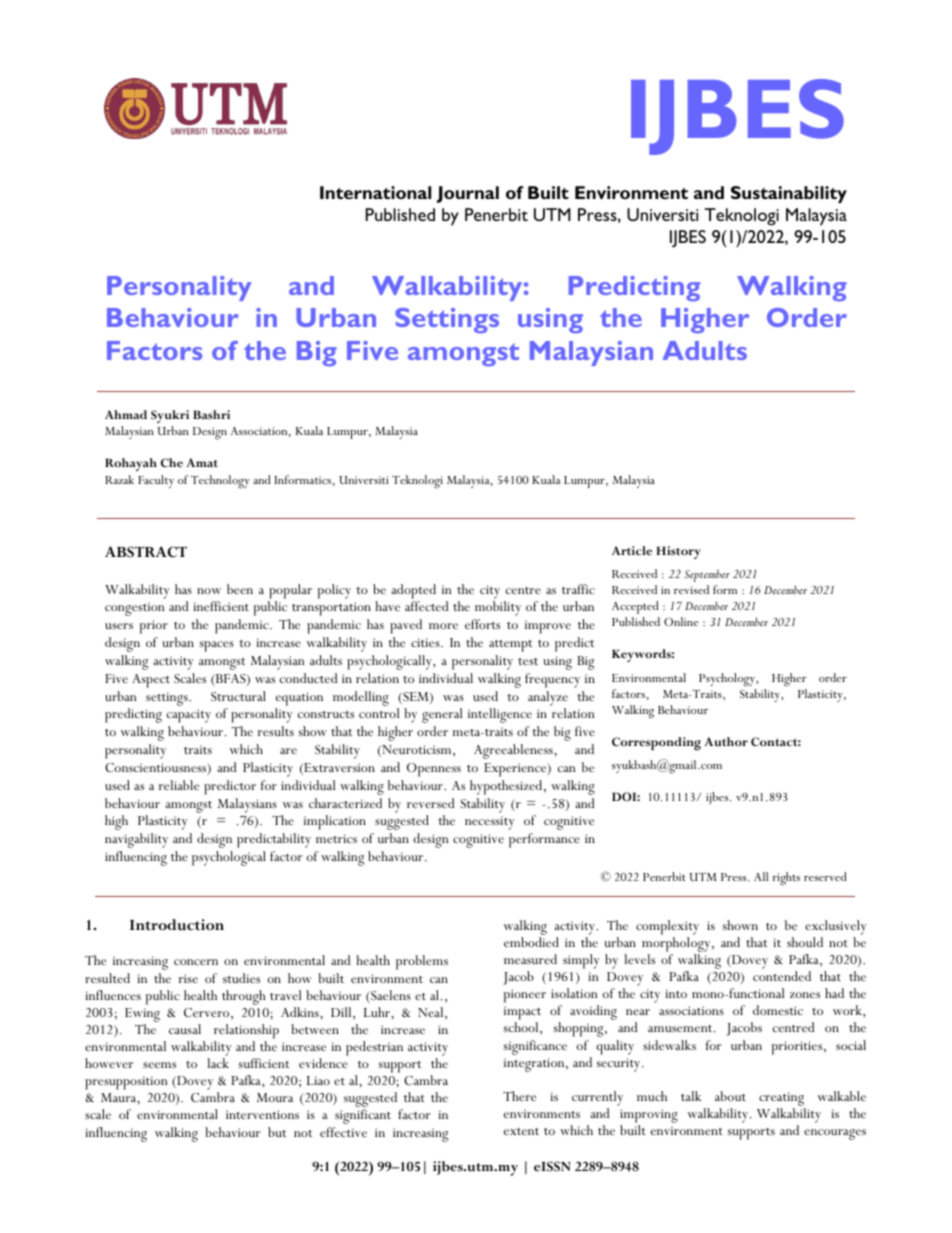  Describe the element at coordinates (375, 192) in the screenshot. I see `International` at that location.
